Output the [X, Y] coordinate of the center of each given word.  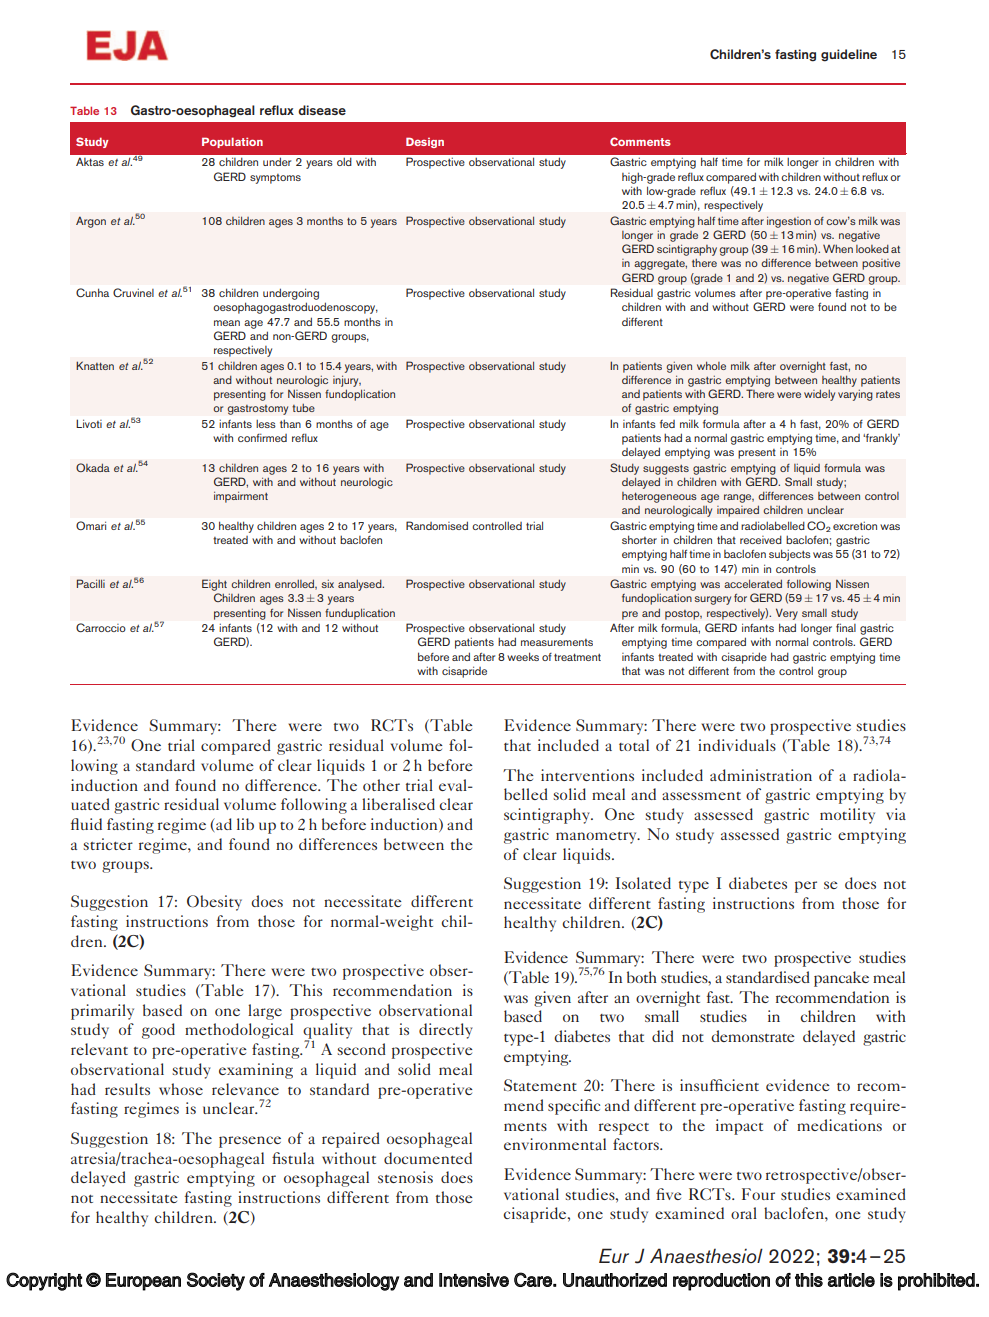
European [143, 1282]
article [851, 1280]
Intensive [474, 1280]
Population [232, 142]
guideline [849, 55]
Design [425, 142]
